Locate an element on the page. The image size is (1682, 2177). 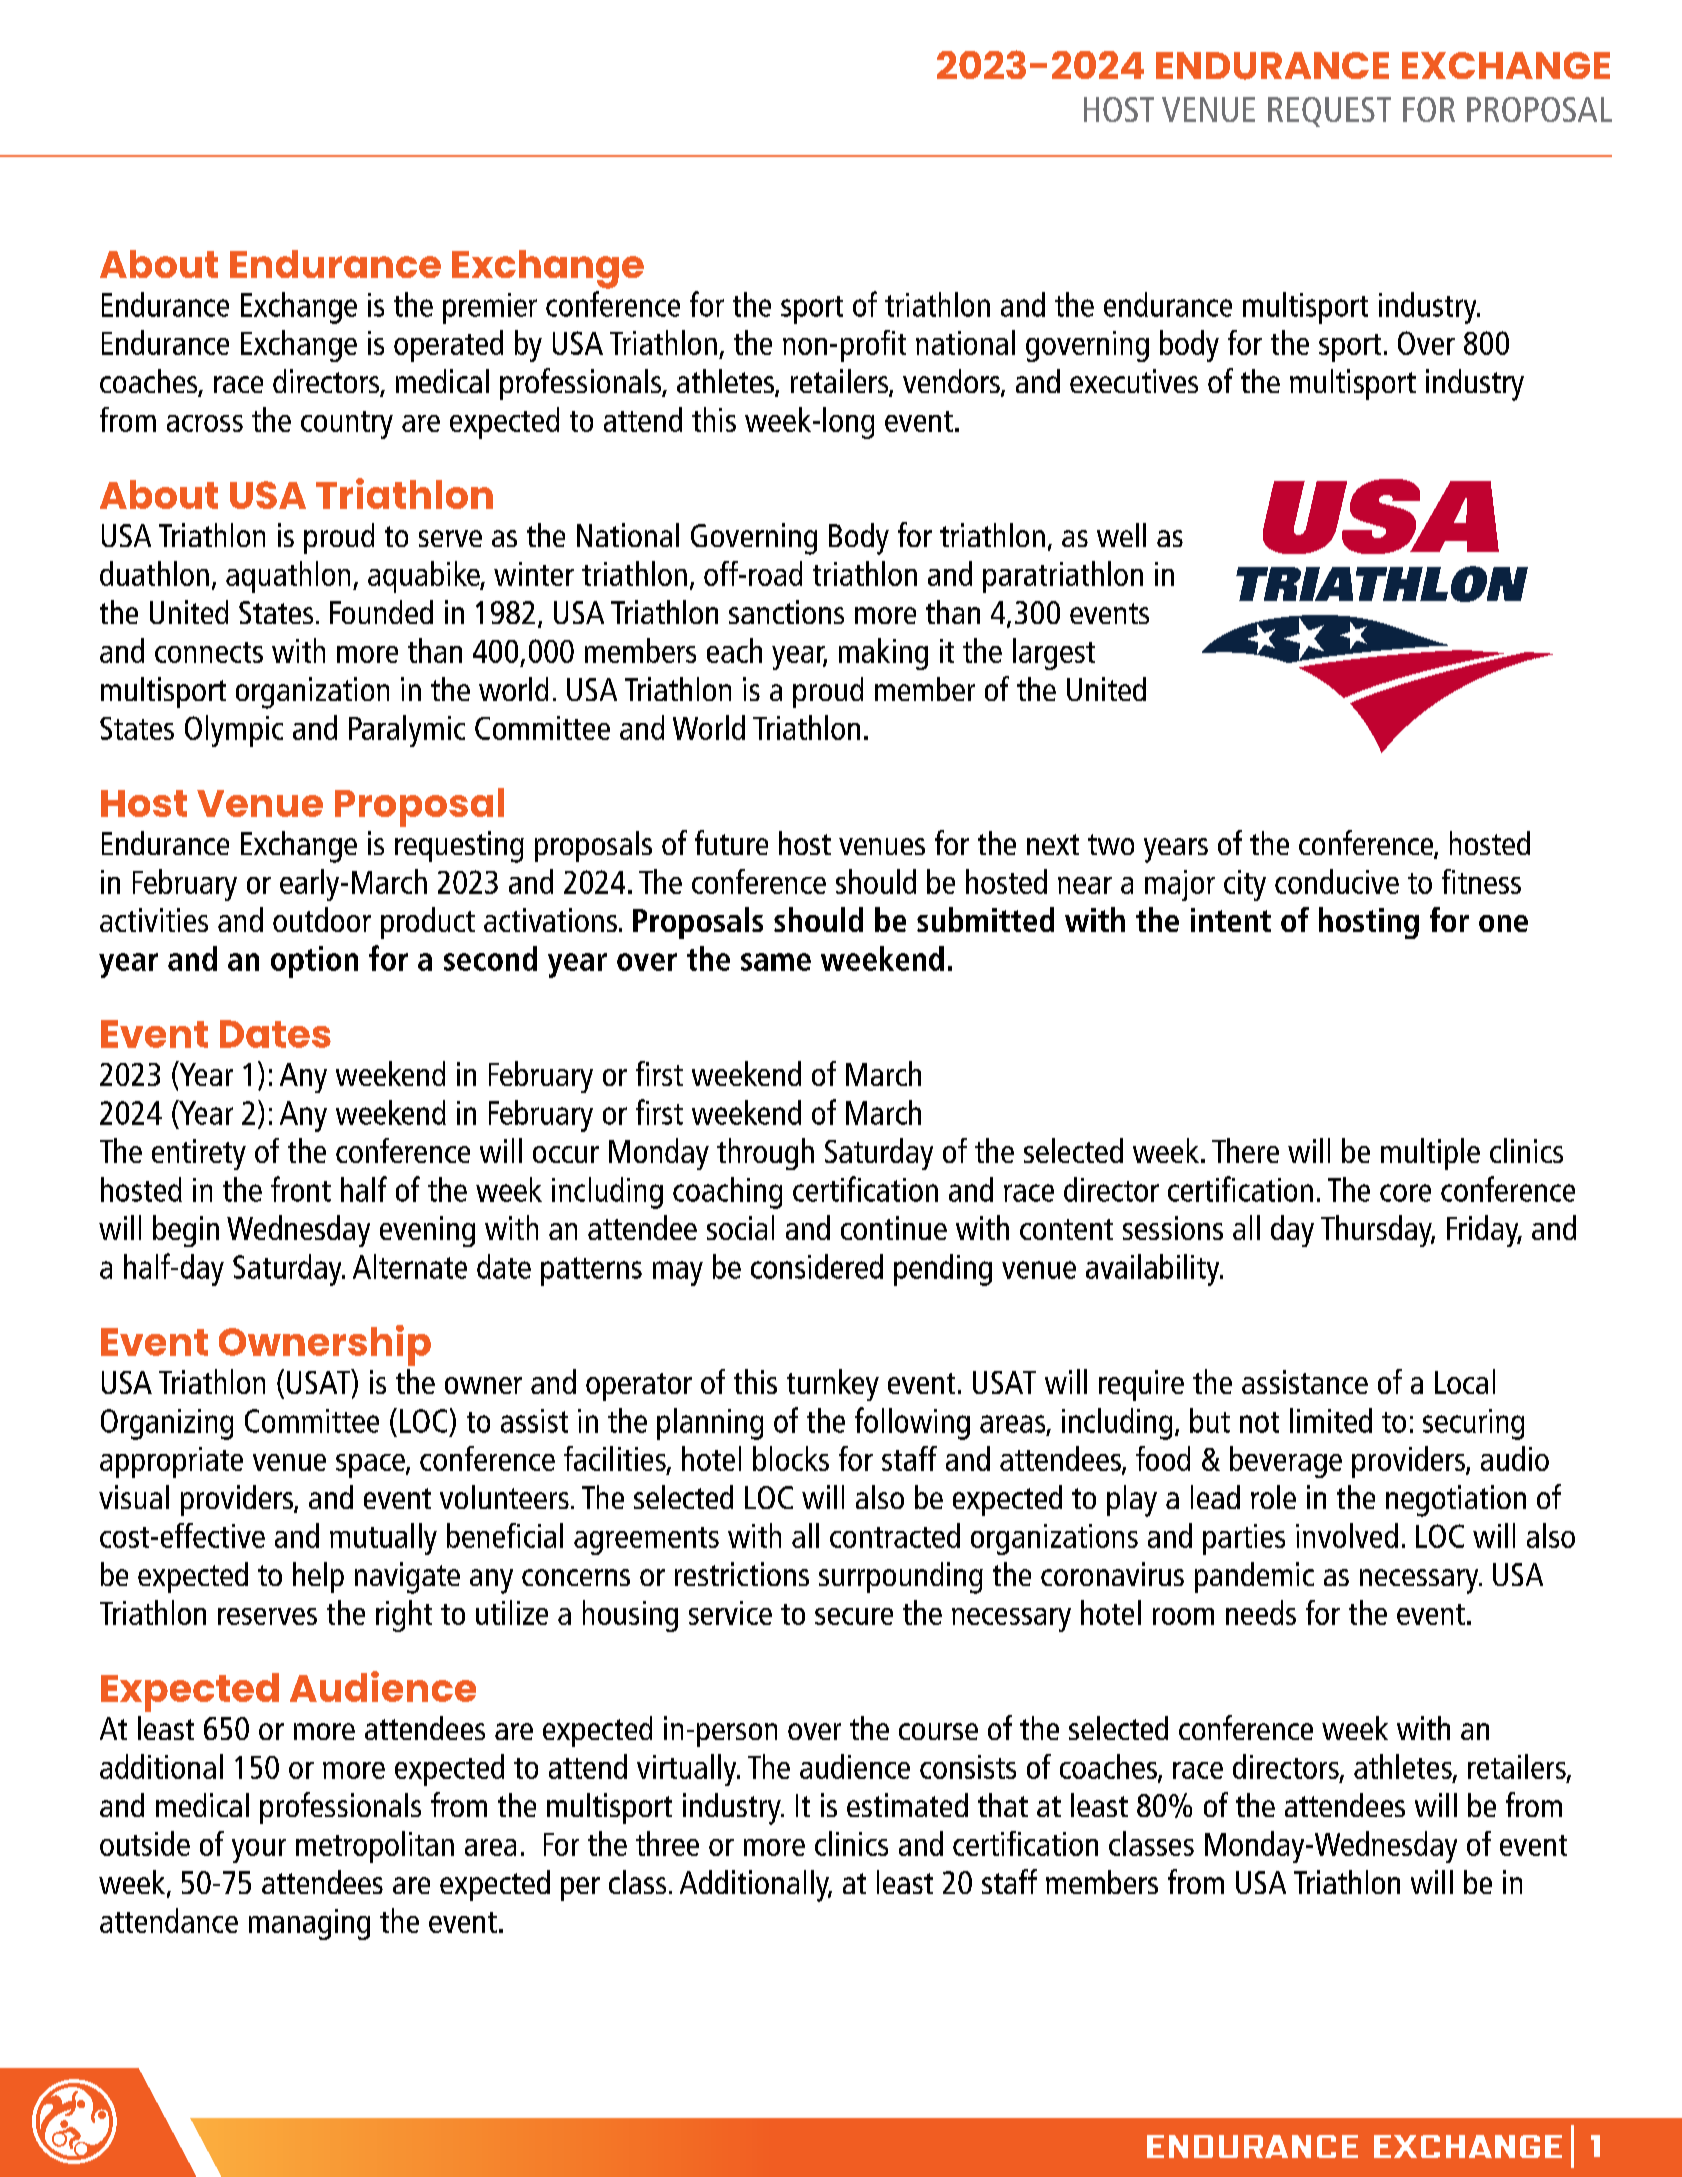
same is located at coordinates (776, 962).
